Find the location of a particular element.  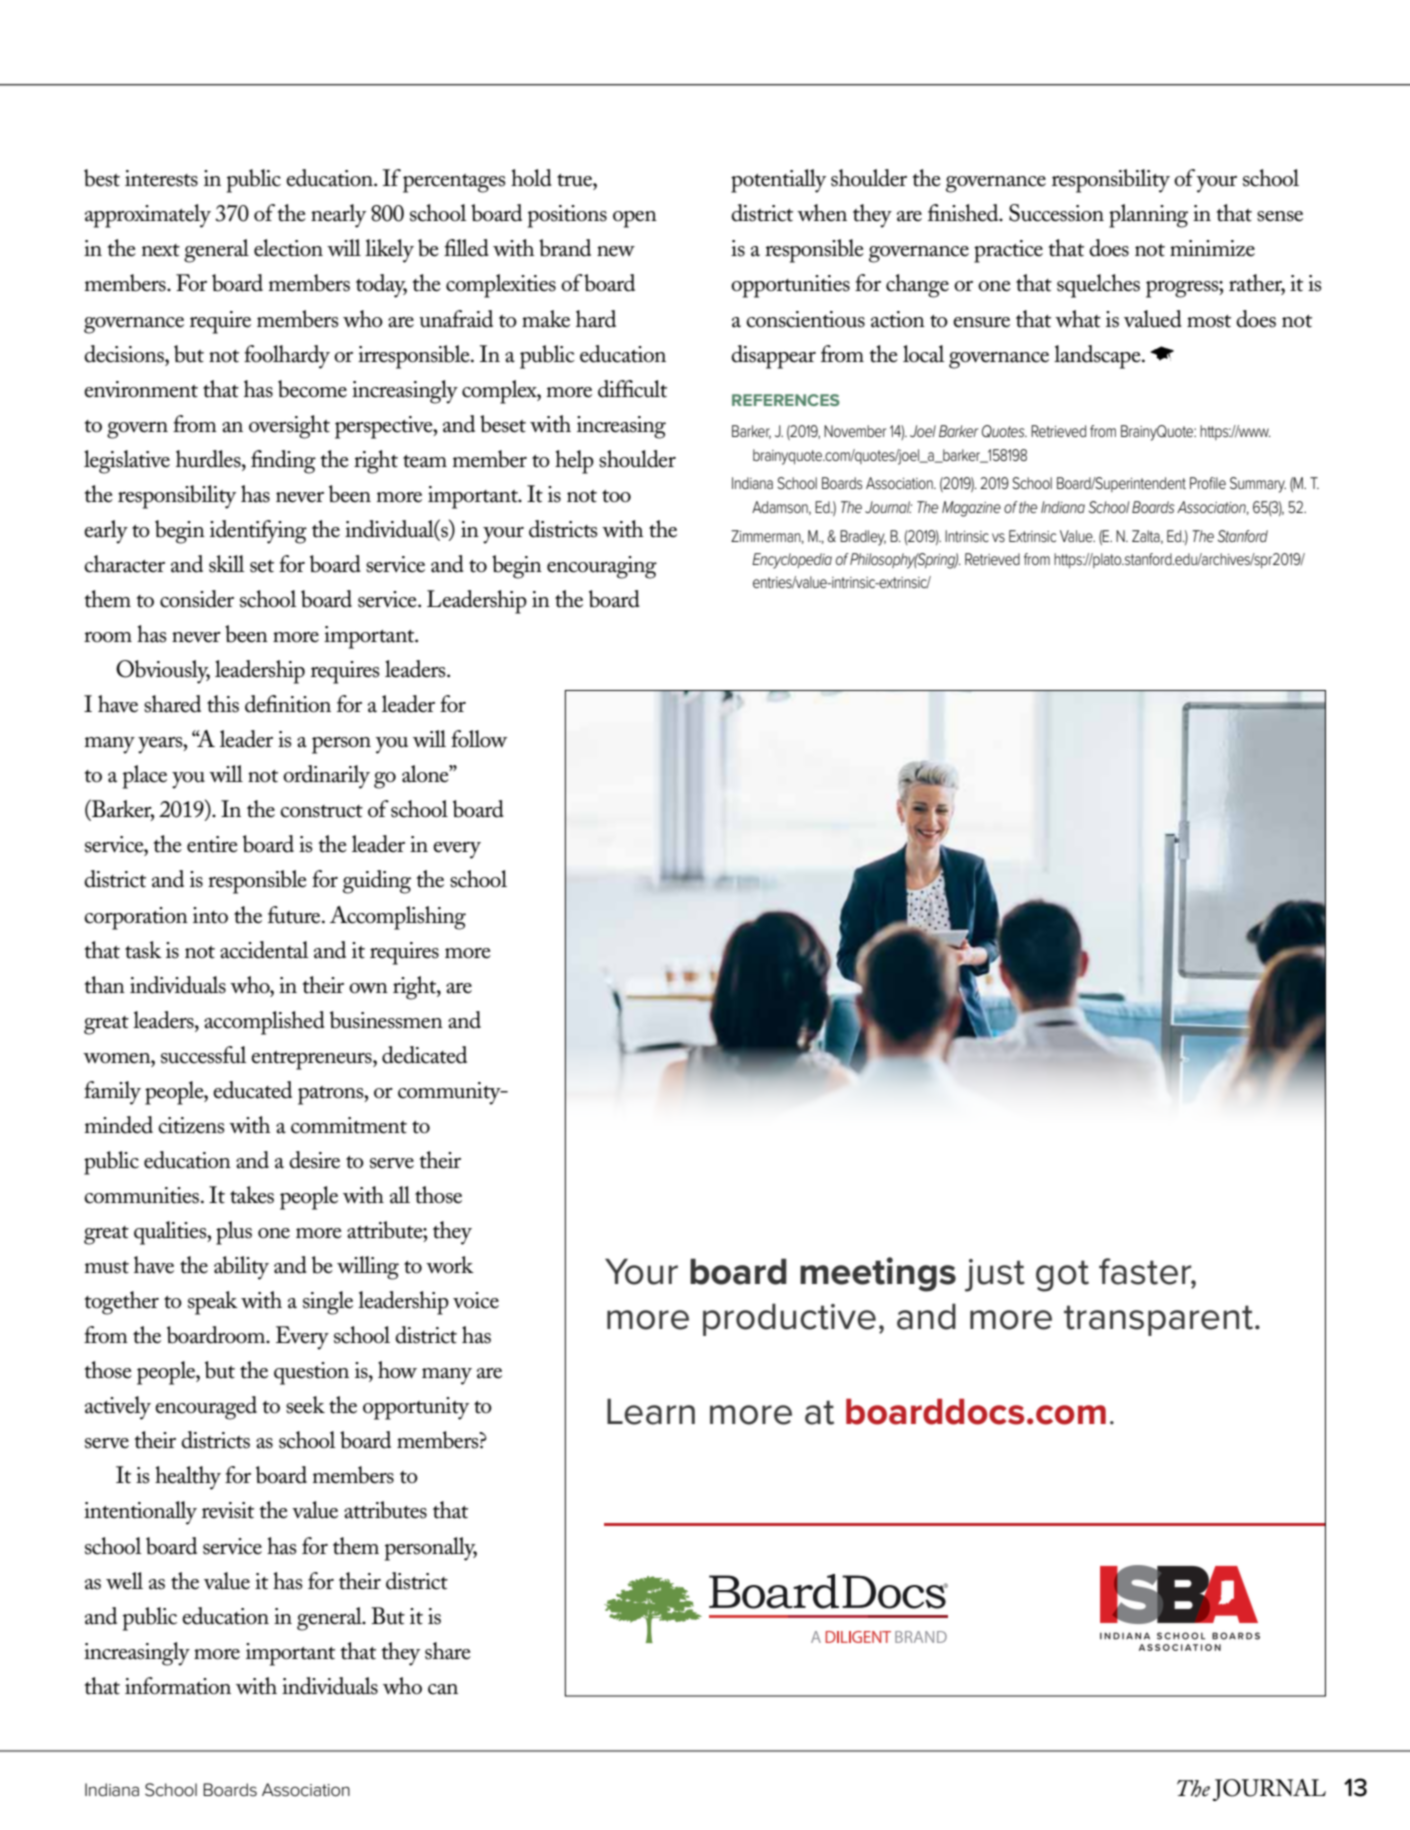

information is located at coordinates (178, 1686).
